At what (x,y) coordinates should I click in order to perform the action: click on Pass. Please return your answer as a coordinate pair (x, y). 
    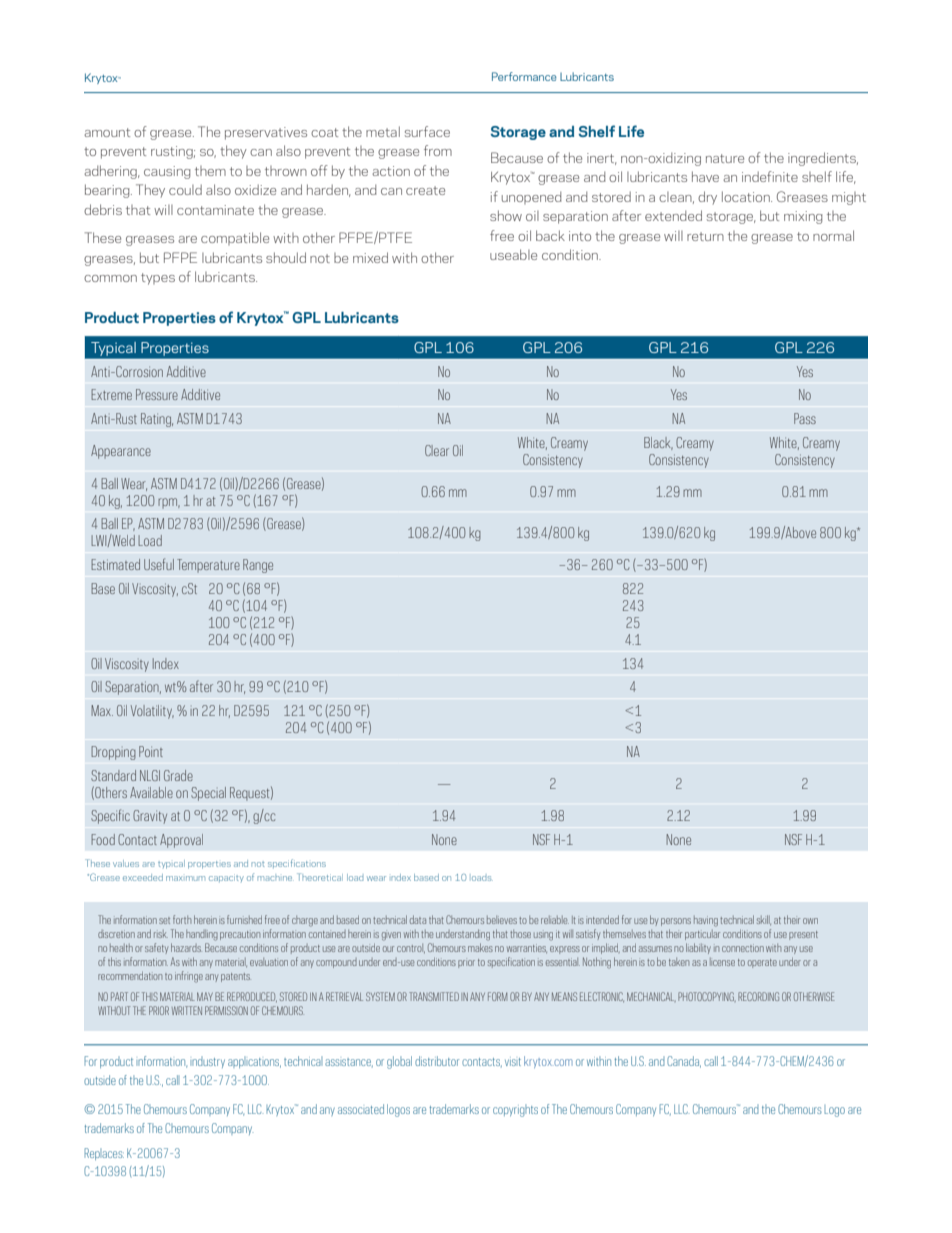
    Looking at the image, I should click on (805, 418).
